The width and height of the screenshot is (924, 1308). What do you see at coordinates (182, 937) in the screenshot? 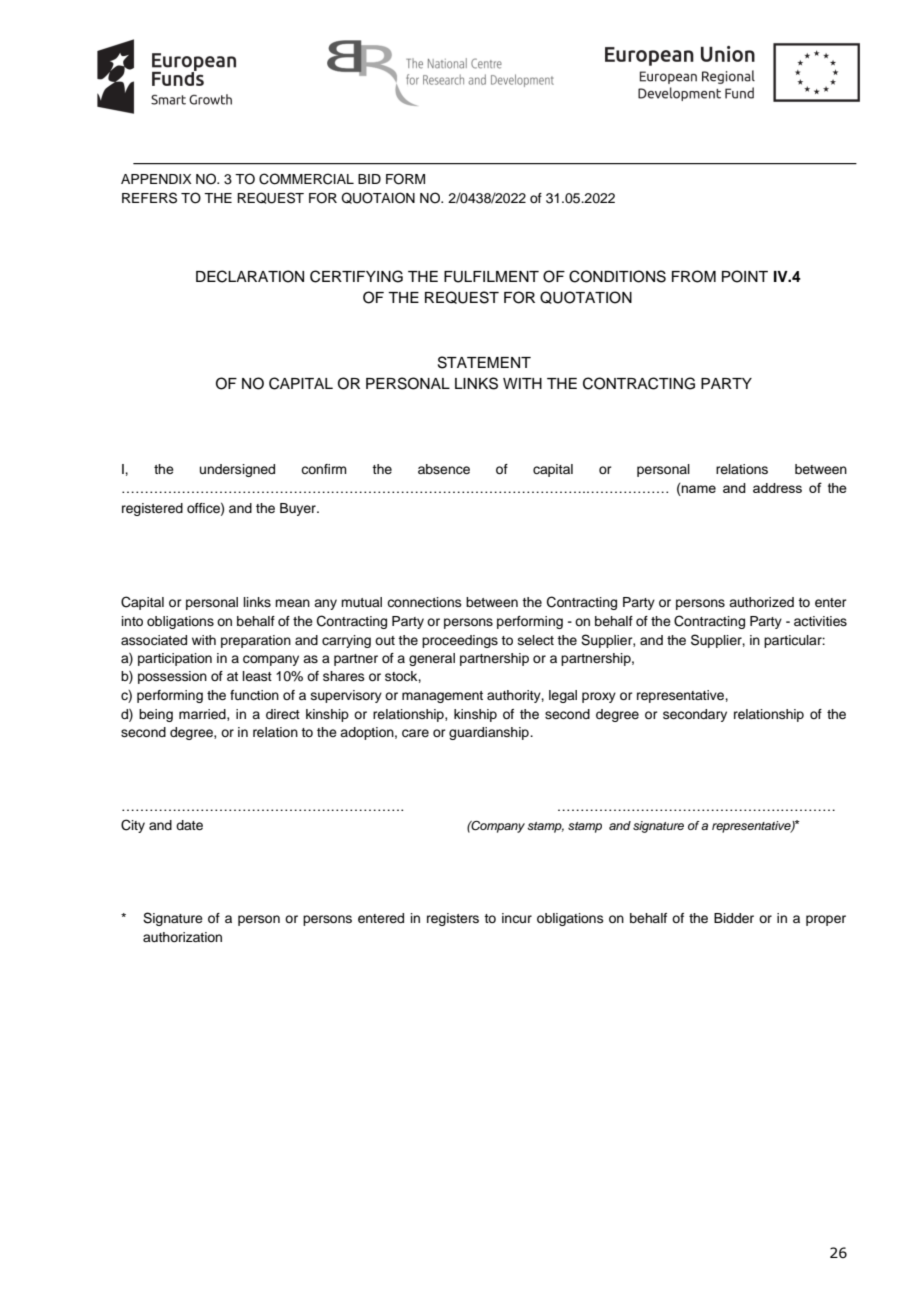
I see `authorization` at bounding box center [182, 937].
